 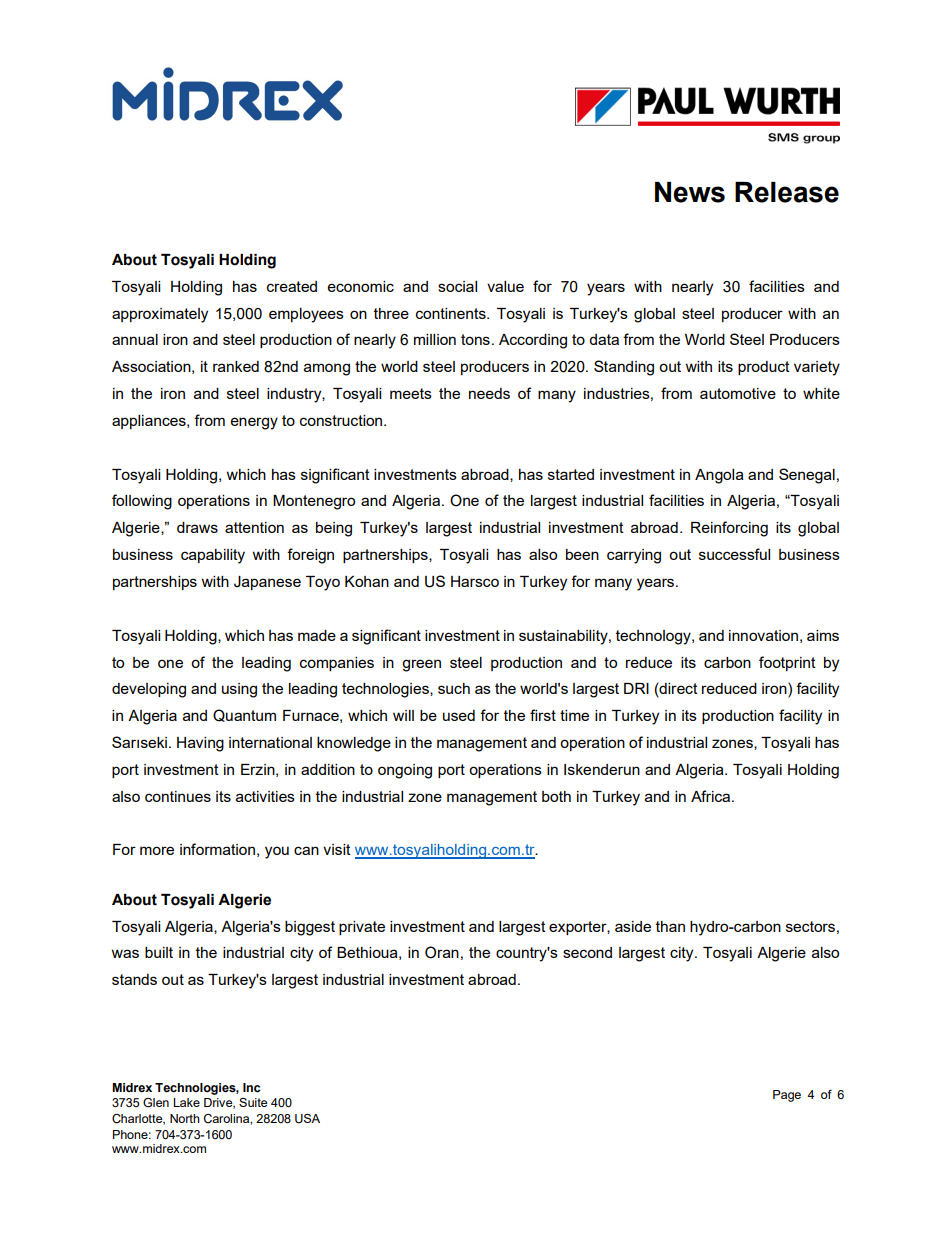 What do you see at coordinates (157, 850) in the screenshot?
I see `more` at bounding box center [157, 850].
